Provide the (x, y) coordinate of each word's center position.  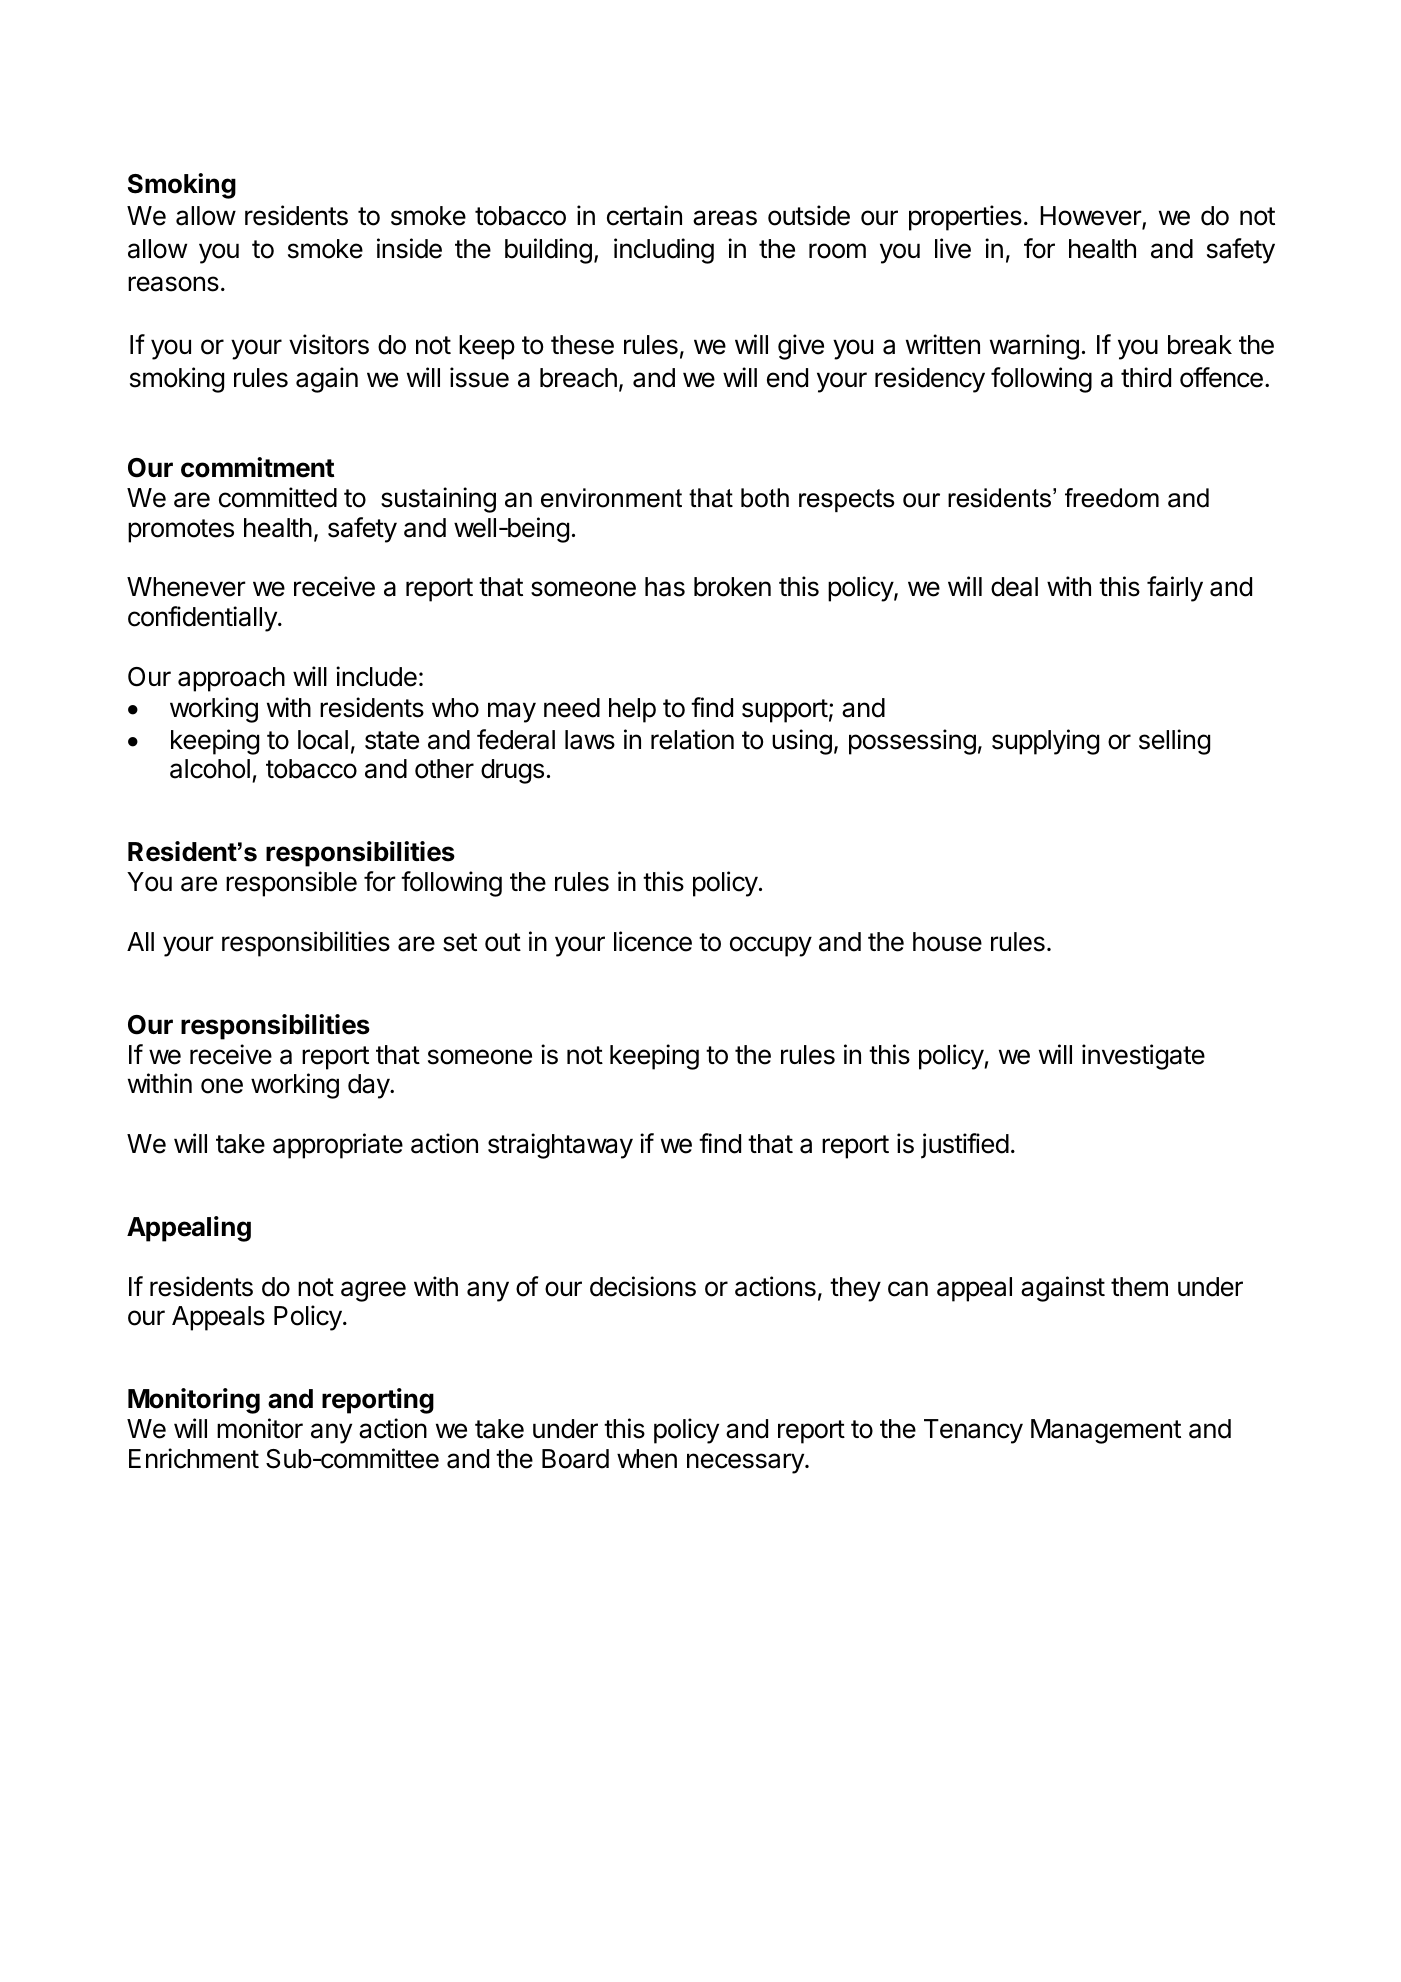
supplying (1045, 742)
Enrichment (194, 1458)
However (1091, 217)
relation (692, 739)
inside (409, 248)
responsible (291, 884)
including (664, 251)
